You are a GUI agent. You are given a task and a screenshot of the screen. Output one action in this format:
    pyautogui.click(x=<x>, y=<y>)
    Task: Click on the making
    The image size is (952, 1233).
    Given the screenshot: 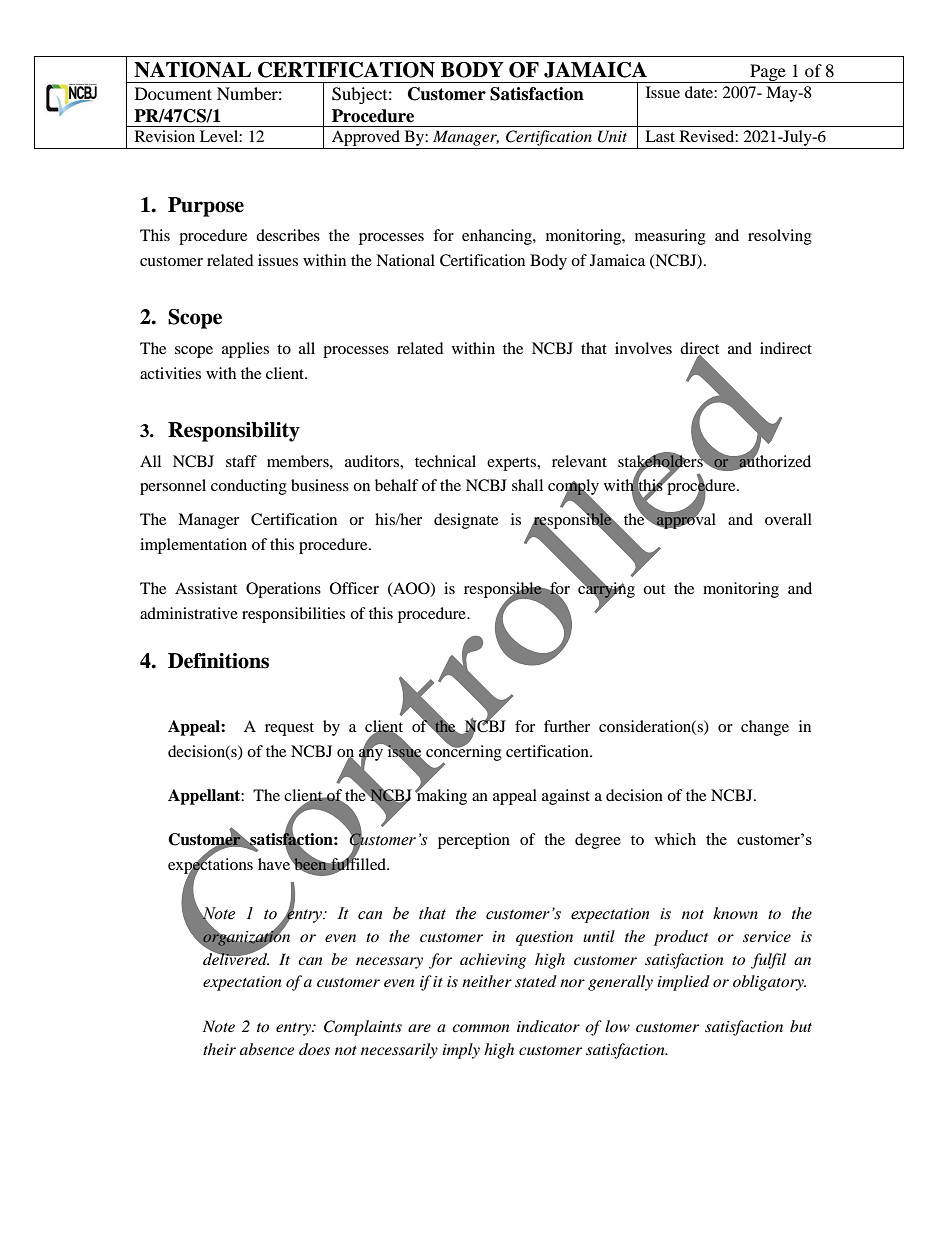 What is the action you would take?
    pyautogui.click(x=441, y=796)
